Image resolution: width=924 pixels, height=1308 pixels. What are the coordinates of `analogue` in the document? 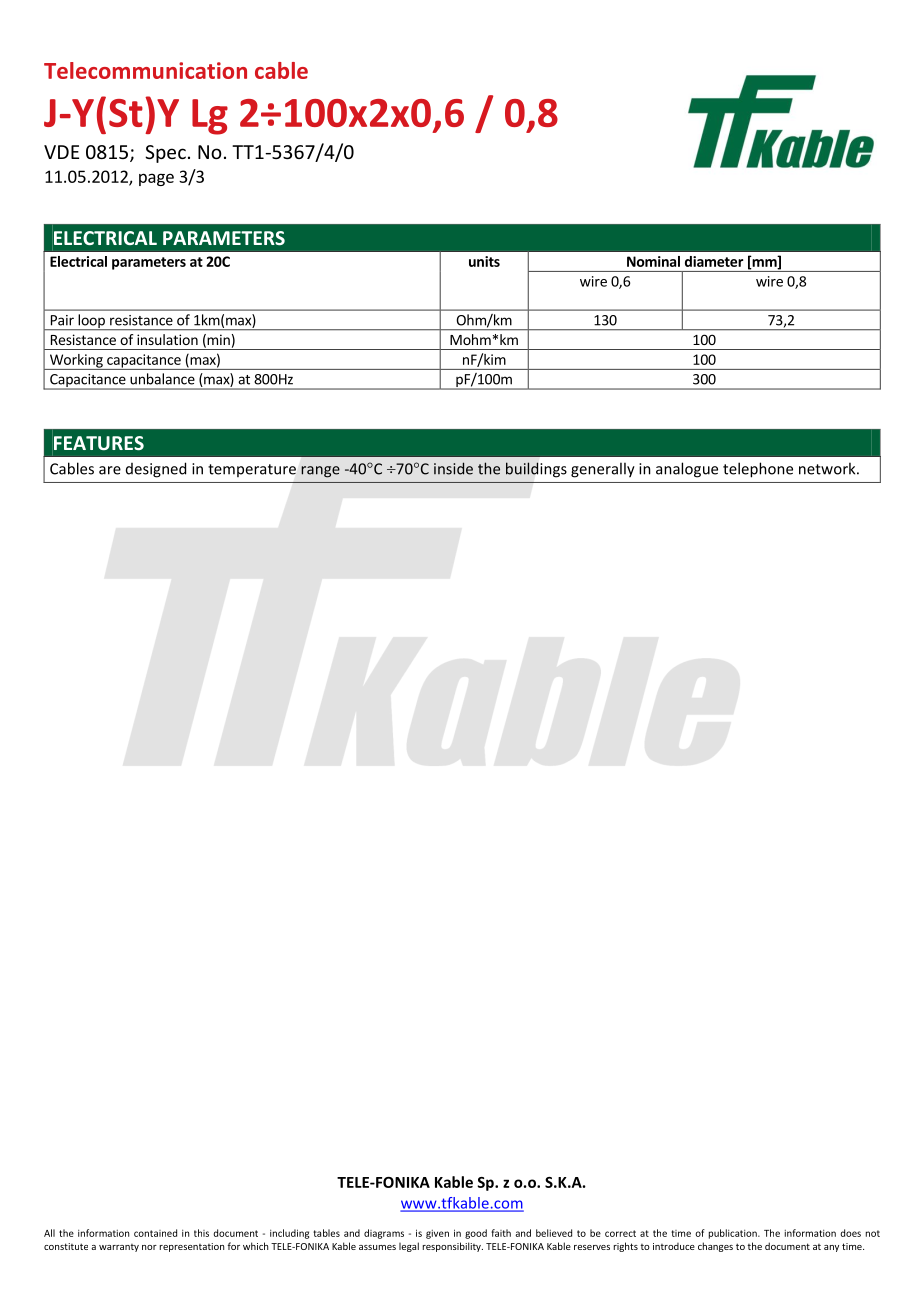 It's located at (687, 470).
